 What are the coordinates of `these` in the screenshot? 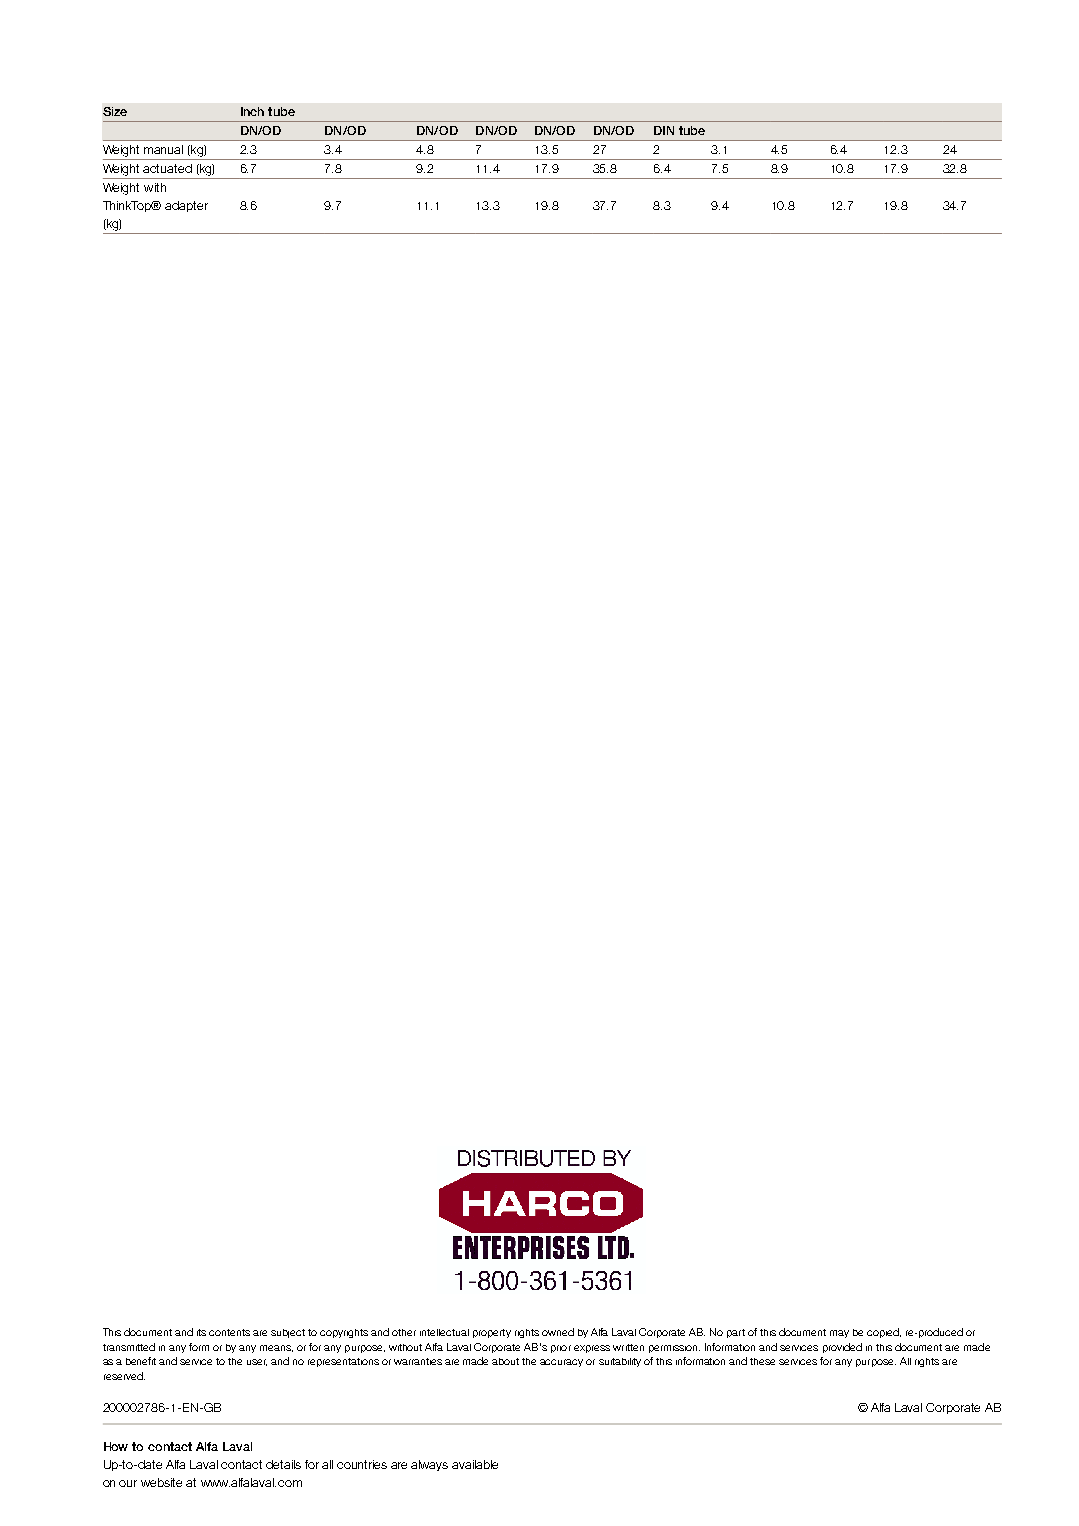 It's located at (762, 1361).
